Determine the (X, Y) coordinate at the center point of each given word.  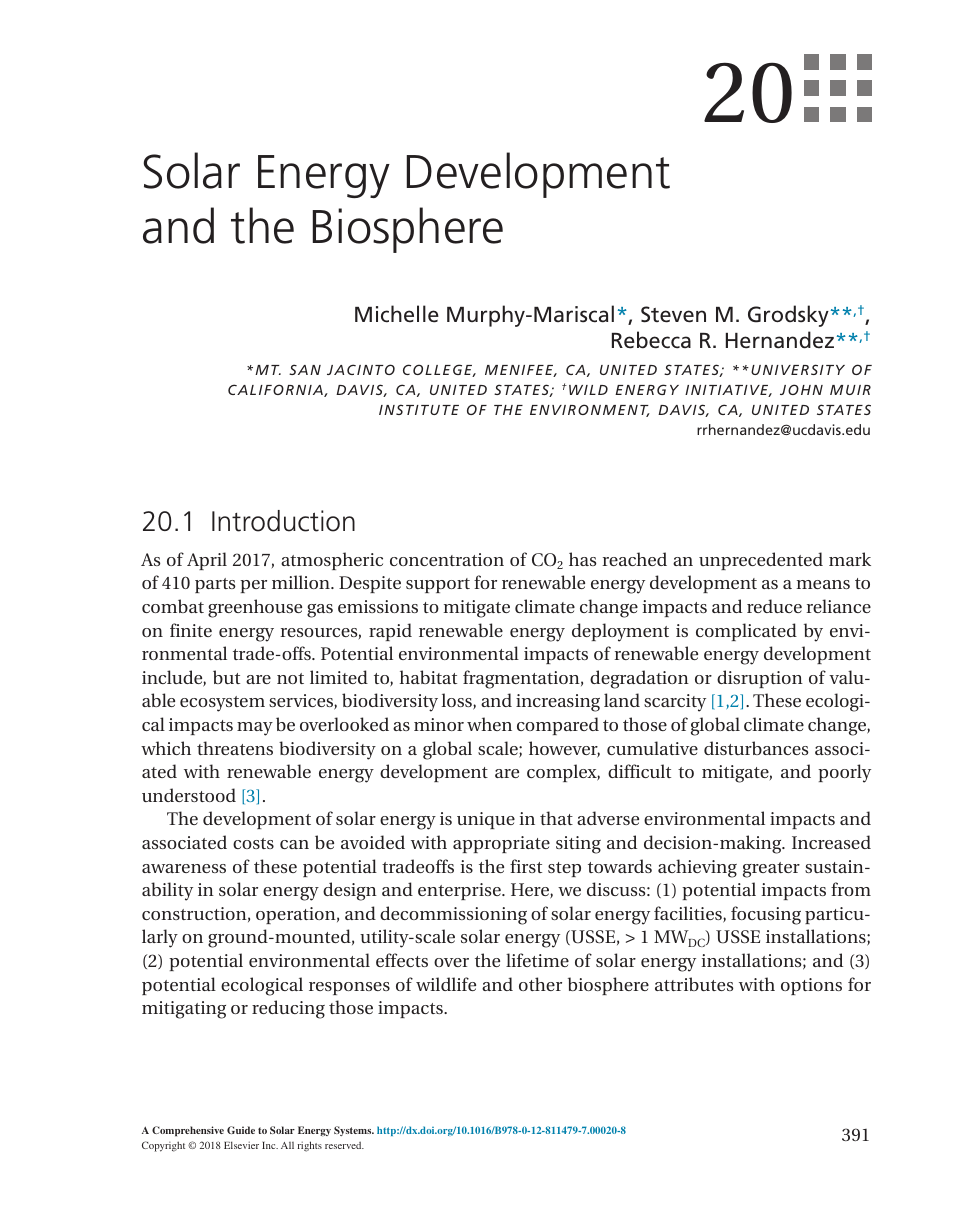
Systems (354, 1131)
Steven (673, 314)
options (811, 986)
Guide (241, 1130)
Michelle (397, 314)
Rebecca (651, 340)
